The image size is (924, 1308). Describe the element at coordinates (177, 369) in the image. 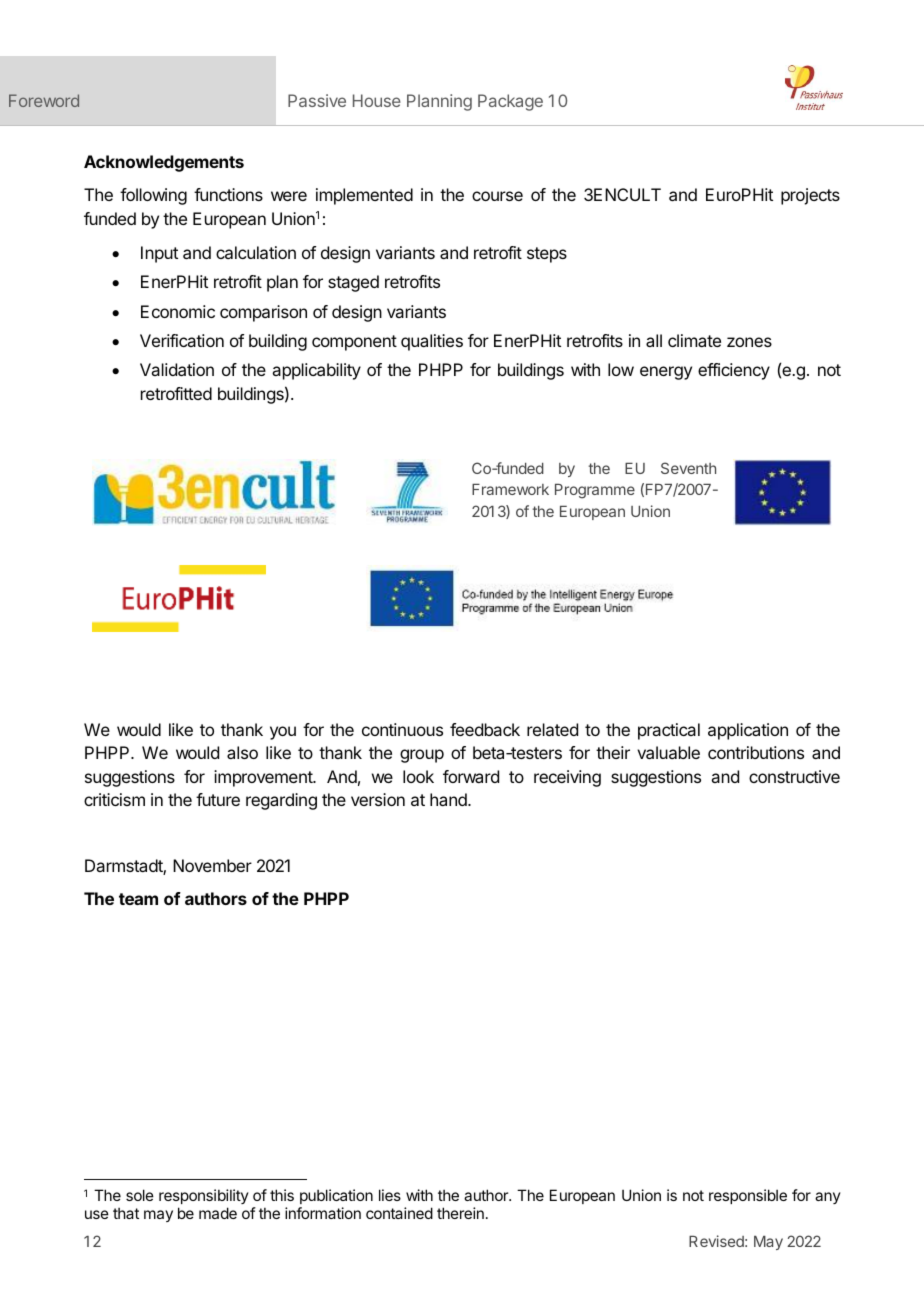

I see `Validation` at that location.
